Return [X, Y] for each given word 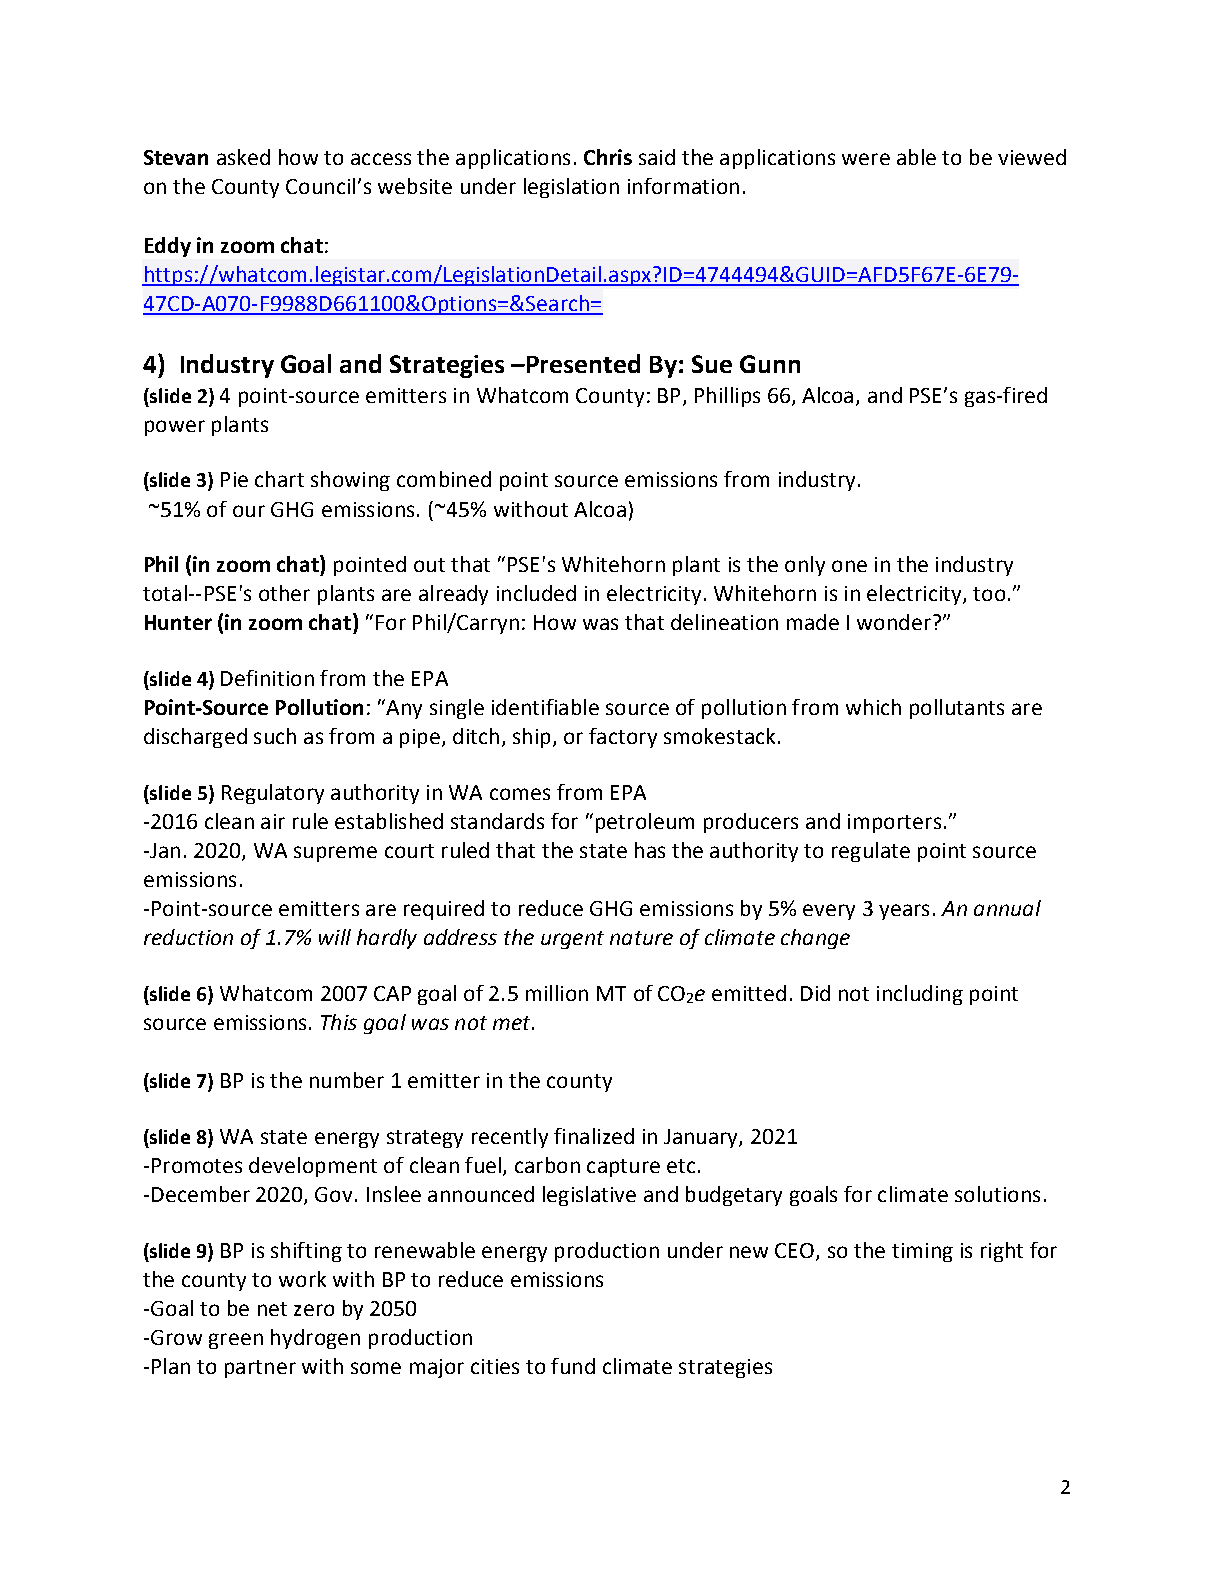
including [920, 995]
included [536, 593]
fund [573, 1366]
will [335, 937]
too [989, 594]
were [866, 159]
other [284, 593]
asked [243, 157]
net [272, 1309]
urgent [572, 940]
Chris [608, 157]
